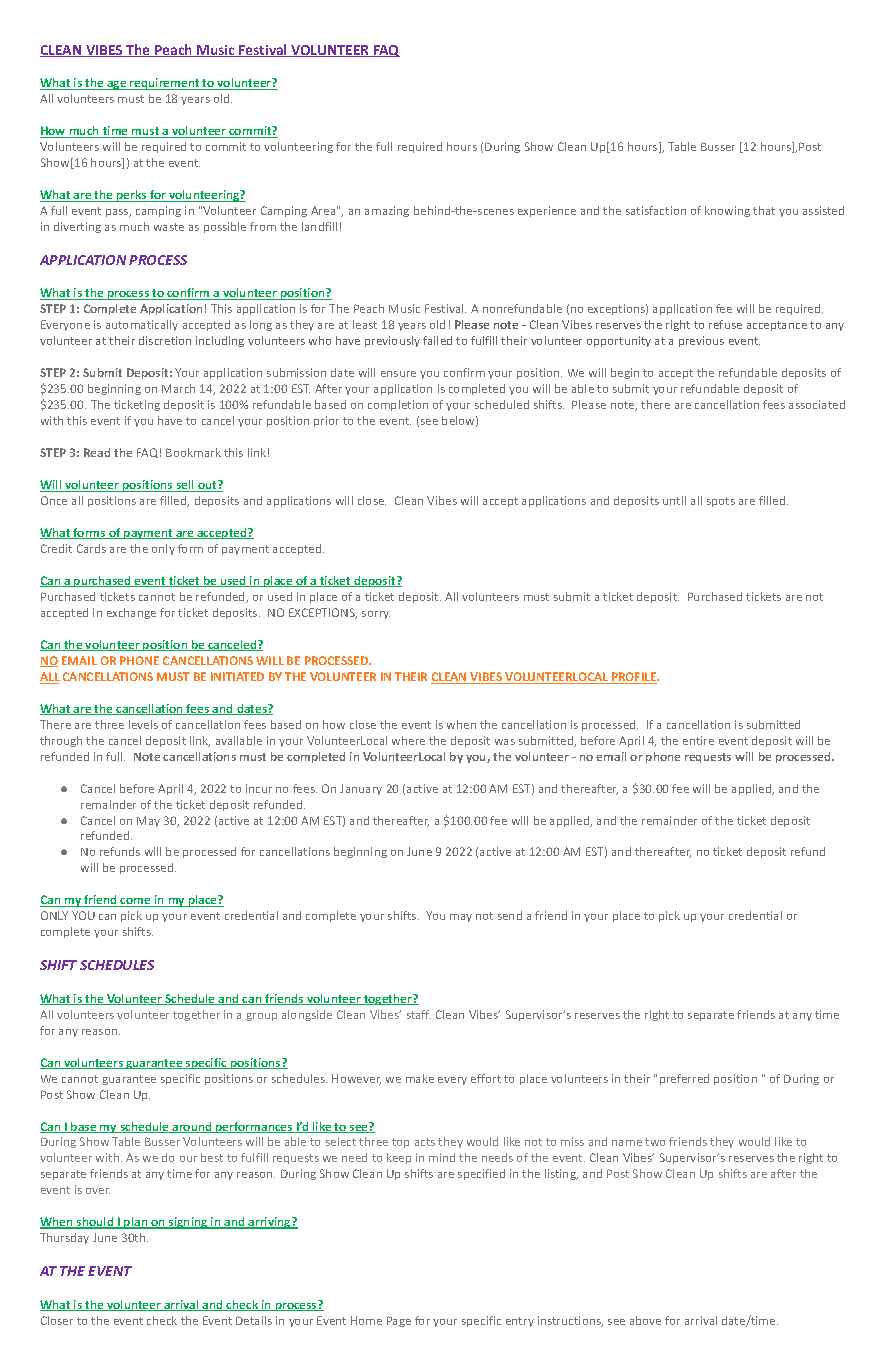 The image size is (887, 1372). Describe the element at coordinates (399, 1321) in the screenshot. I see `Page` at that location.
